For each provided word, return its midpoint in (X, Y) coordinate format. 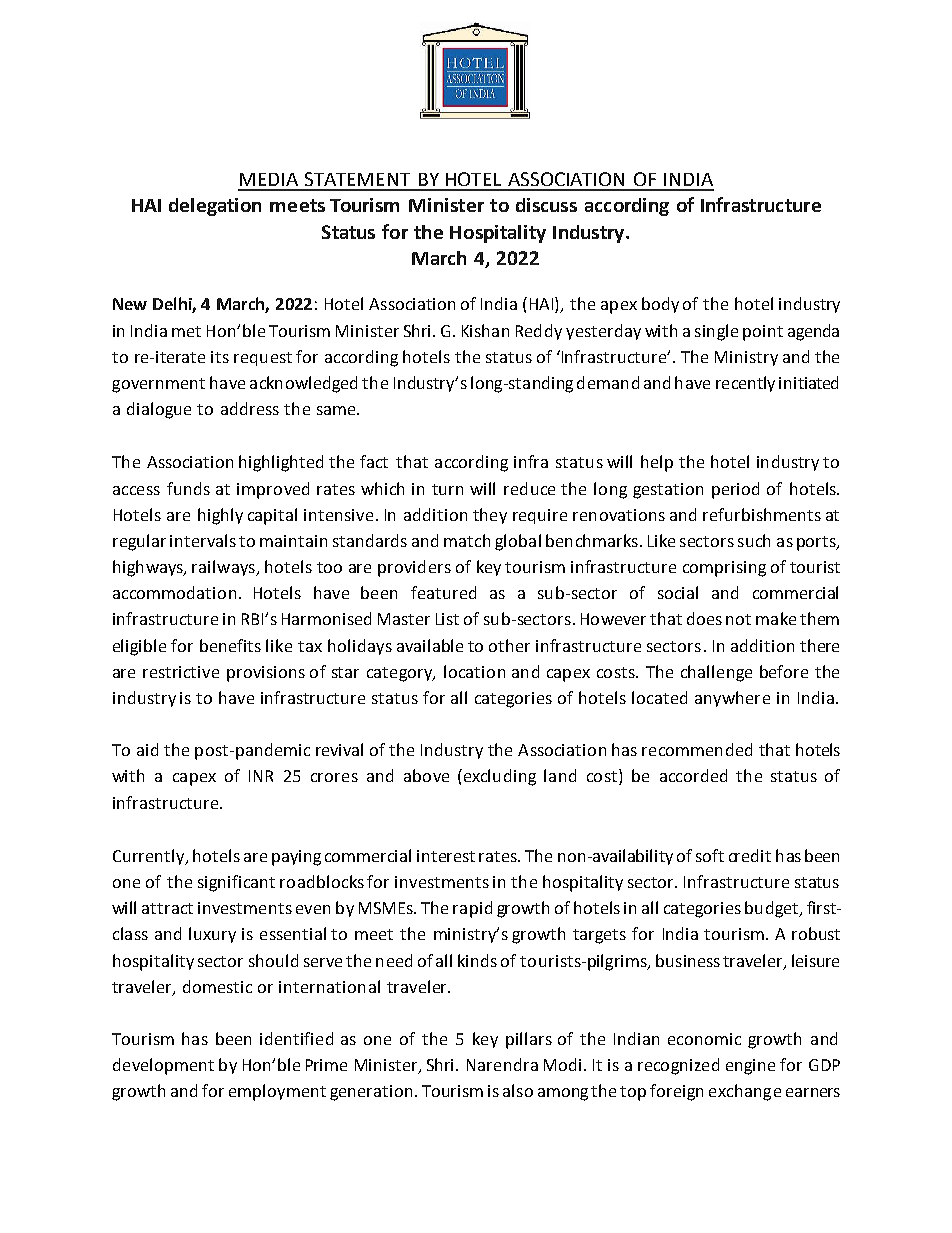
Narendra (502, 1064)
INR (261, 776)
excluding (498, 777)
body (660, 305)
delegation (215, 207)
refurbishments (762, 514)
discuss (546, 205)
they (490, 516)
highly (220, 516)
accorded (693, 775)
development (163, 1066)
